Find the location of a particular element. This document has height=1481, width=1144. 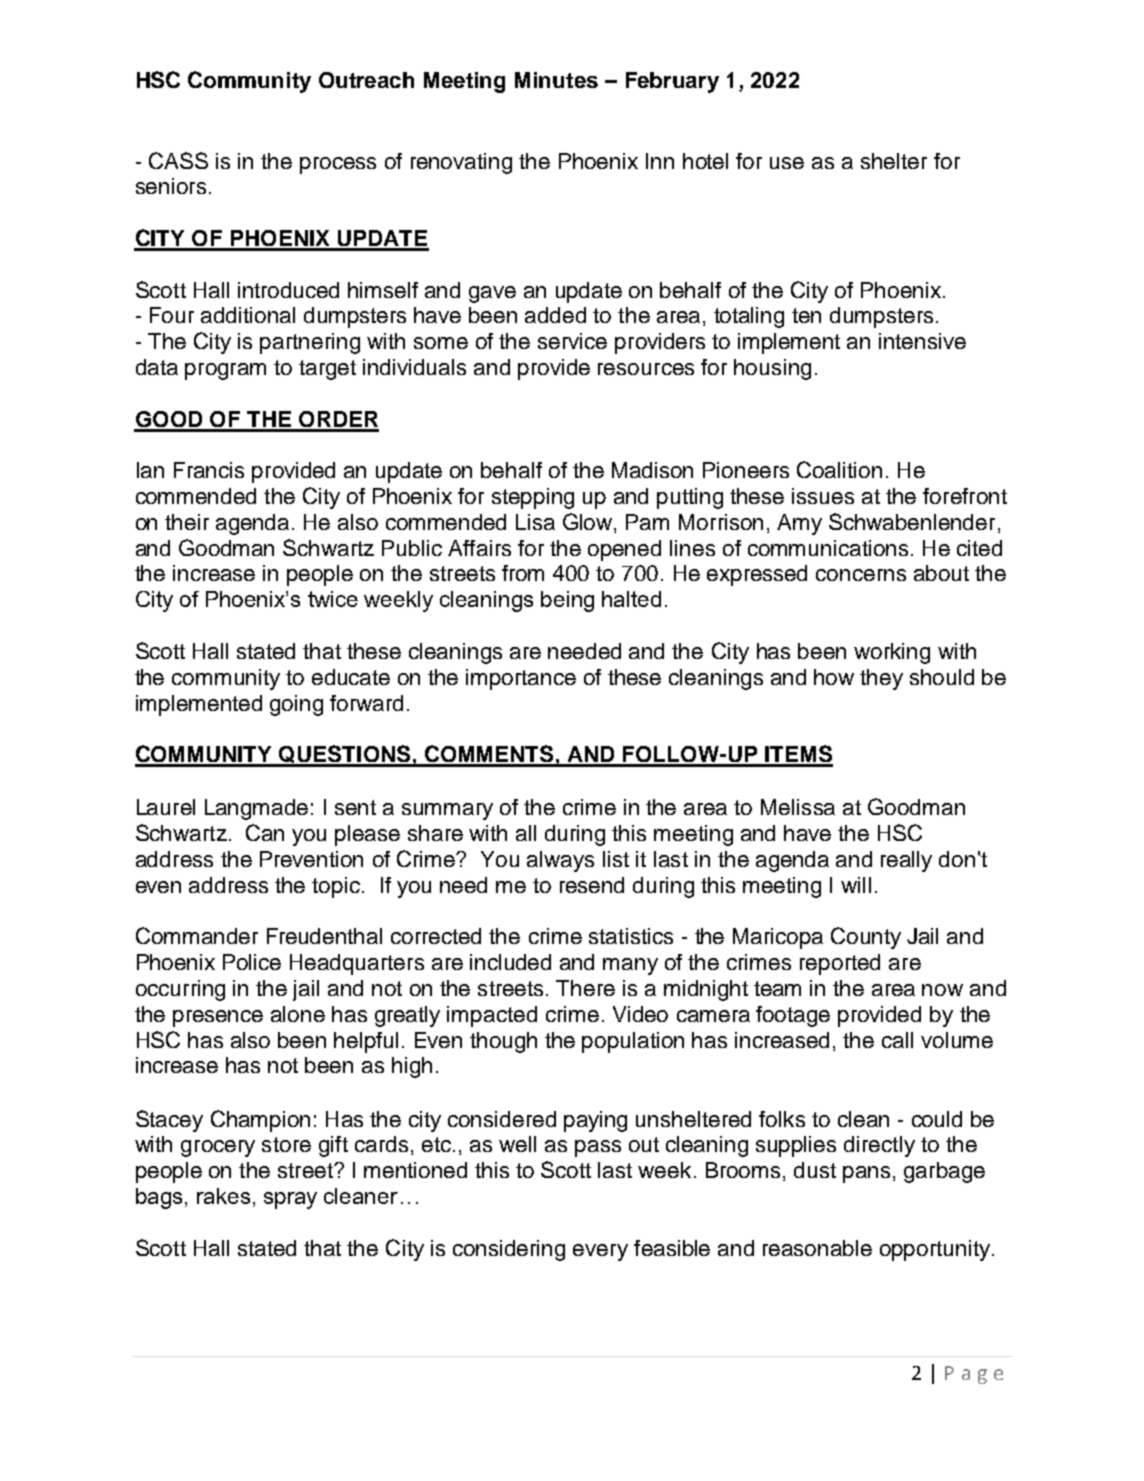

Francis is located at coordinates (209, 470).
